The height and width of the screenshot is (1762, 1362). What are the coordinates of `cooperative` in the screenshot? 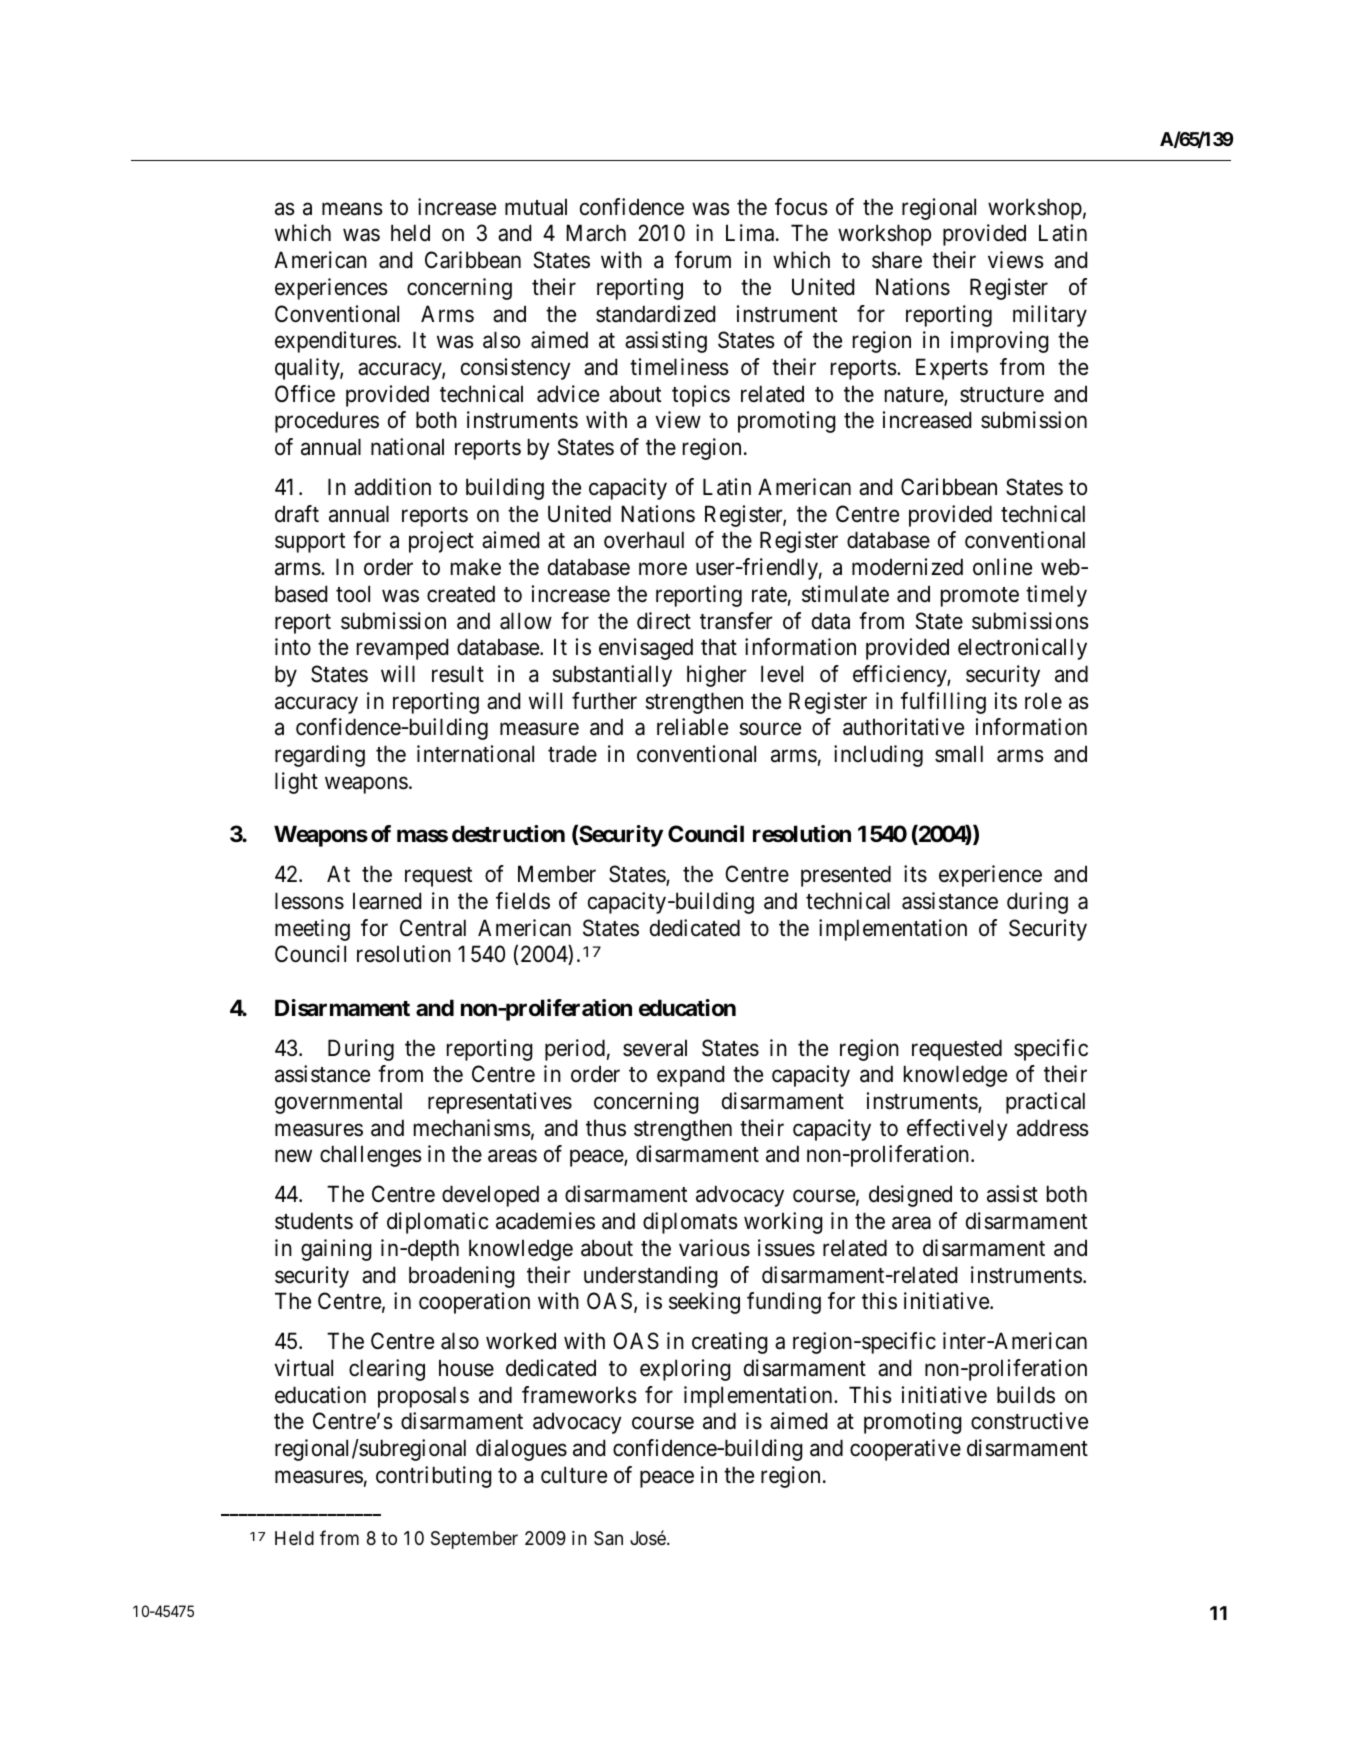 It's located at (905, 1450).
